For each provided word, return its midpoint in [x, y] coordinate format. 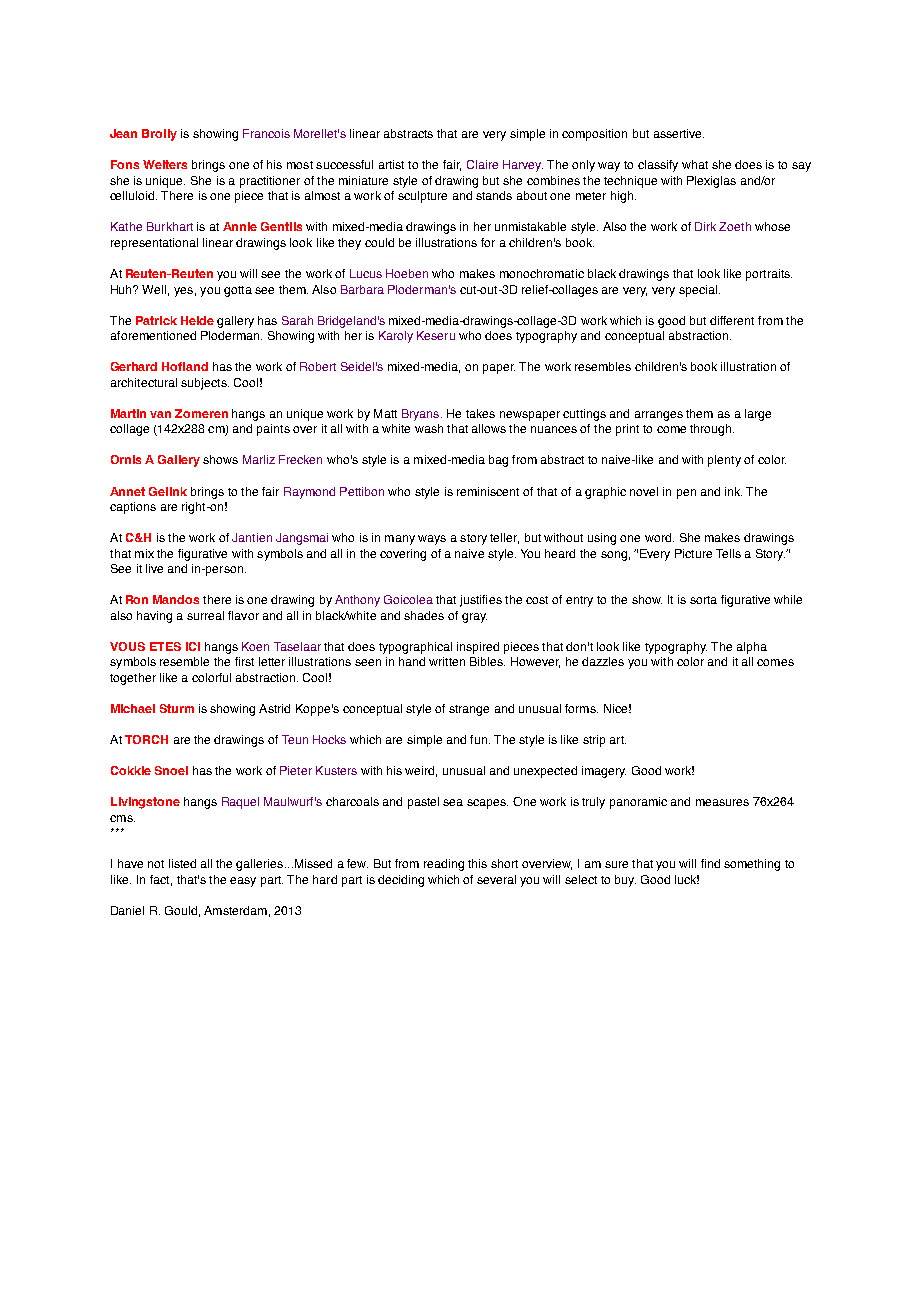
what [695, 164]
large [758, 415]
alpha [752, 648]
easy [243, 882]
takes [480, 413]
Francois [266, 133]
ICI [193, 646]
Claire [482, 164]
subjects [205, 384]
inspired [478, 648]
